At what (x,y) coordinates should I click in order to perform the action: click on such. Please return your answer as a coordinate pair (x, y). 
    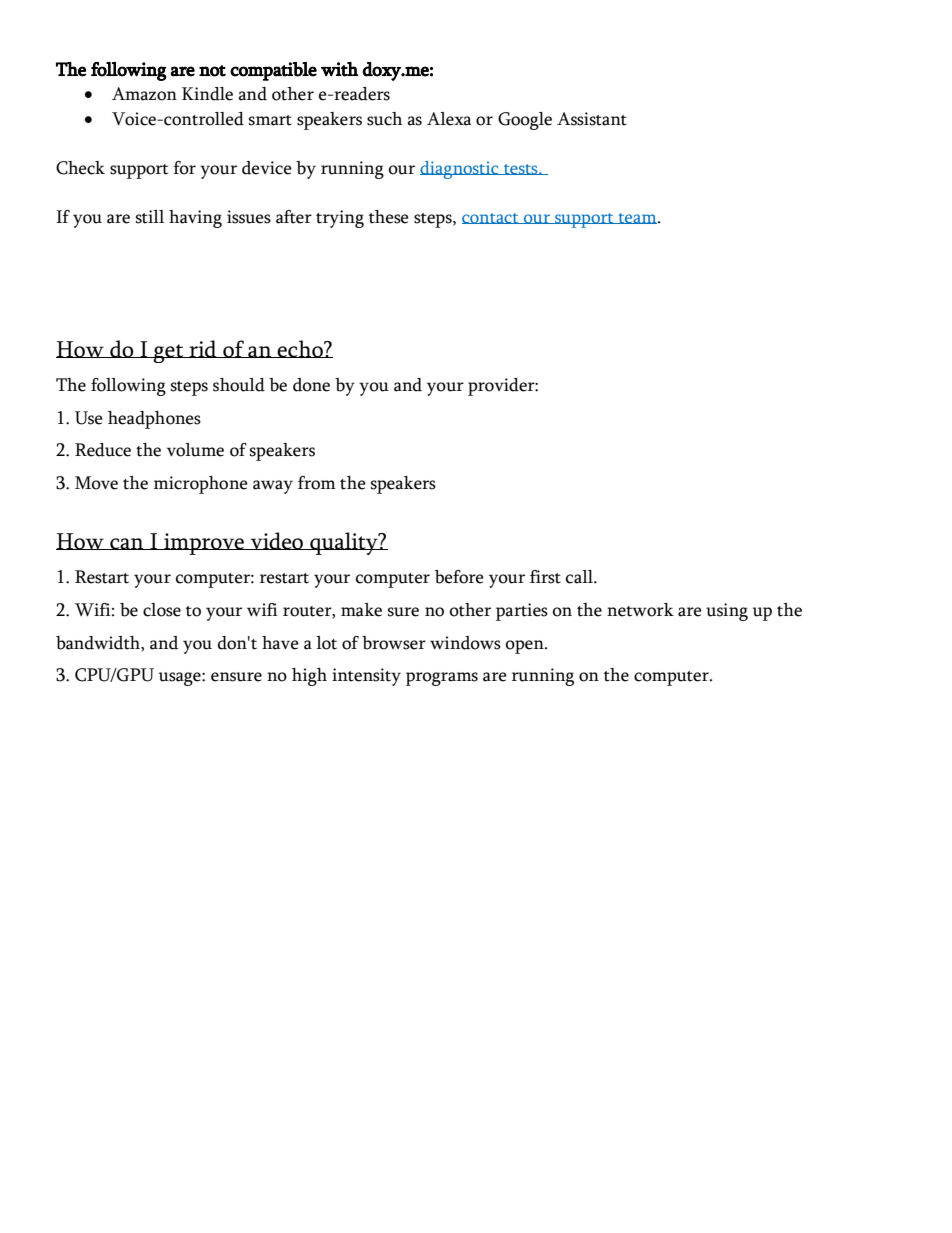
    Looking at the image, I should click on (384, 119).
